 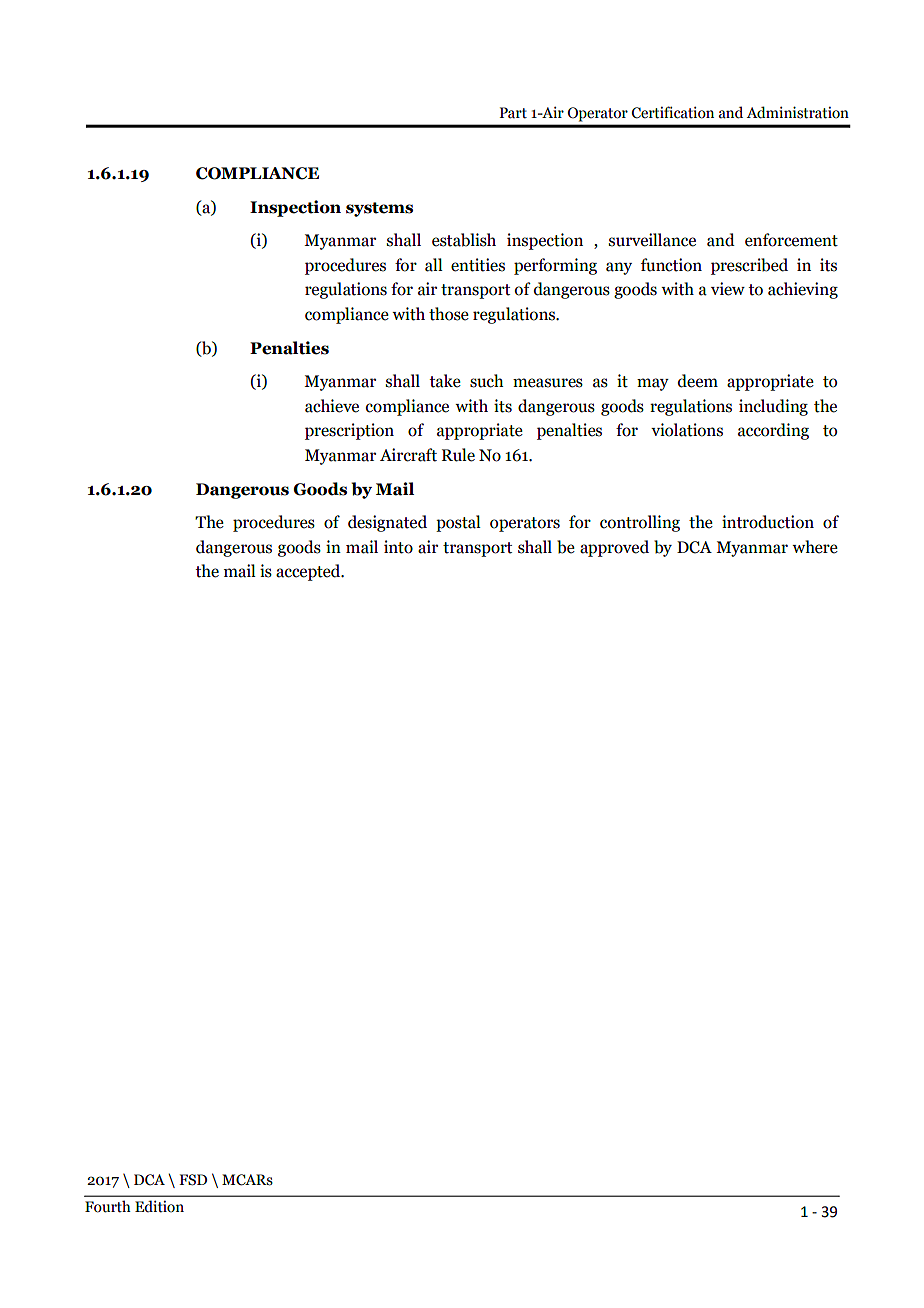 What do you see at coordinates (445, 381) in the page?
I see `take` at bounding box center [445, 381].
